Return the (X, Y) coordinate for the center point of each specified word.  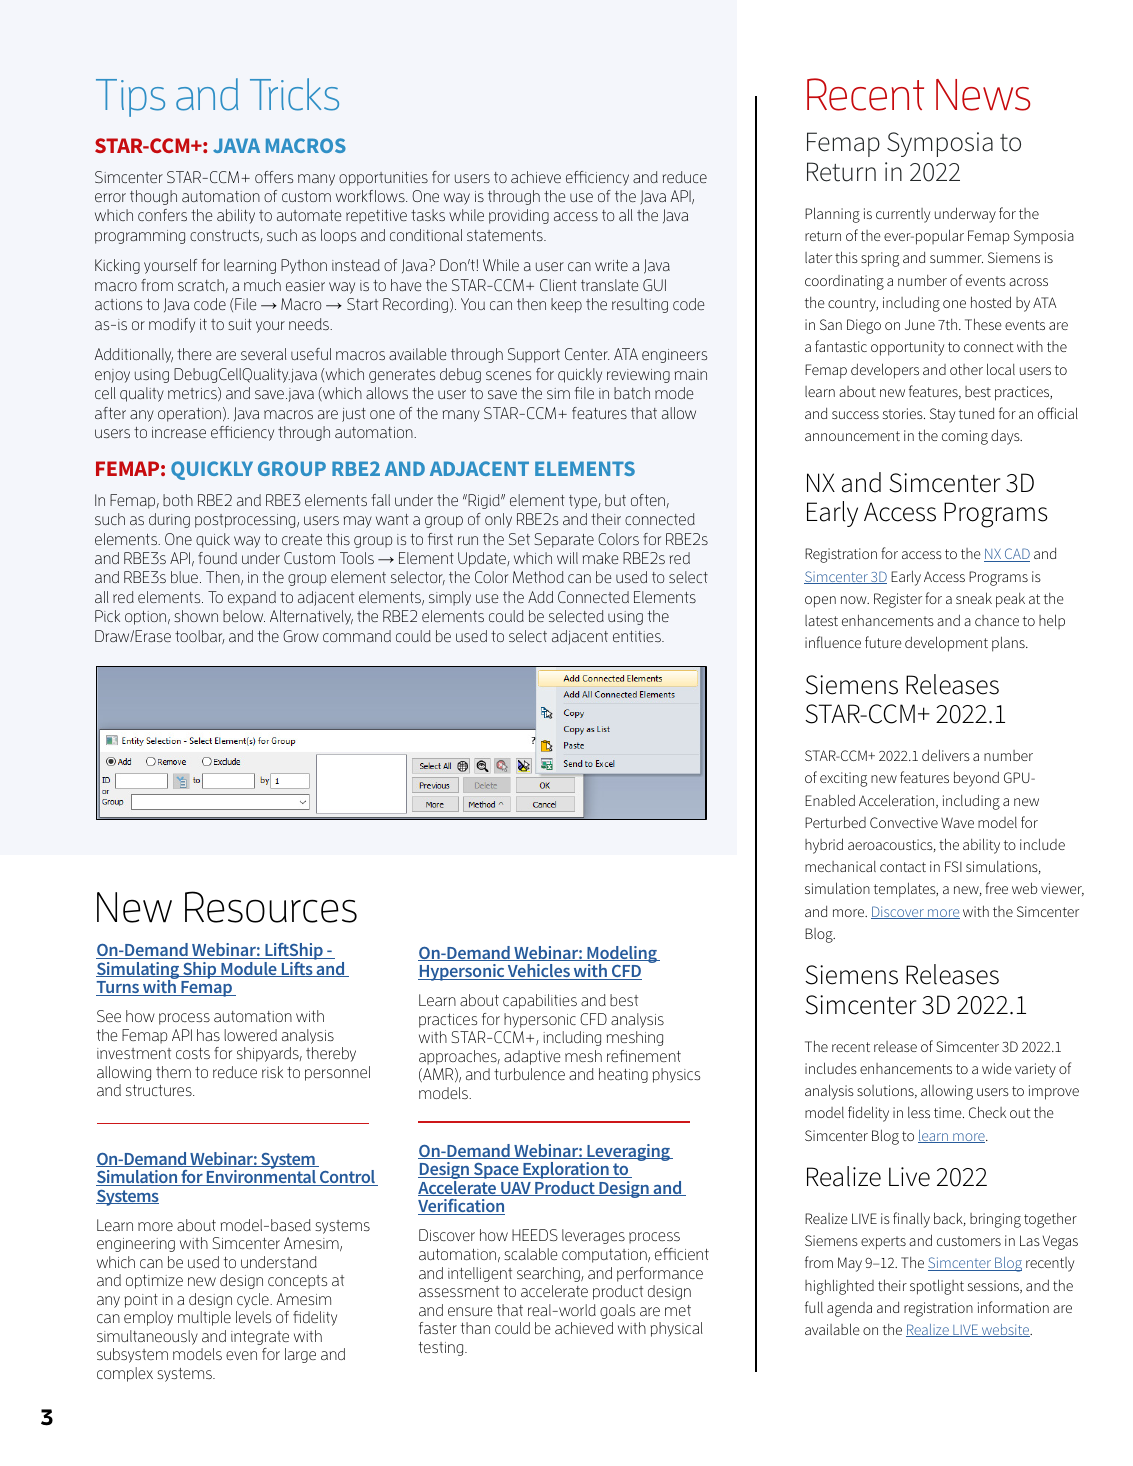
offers (274, 177)
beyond (976, 779)
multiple (204, 1318)
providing (519, 216)
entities (638, 636)
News (983, 95)
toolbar (200, 637)
